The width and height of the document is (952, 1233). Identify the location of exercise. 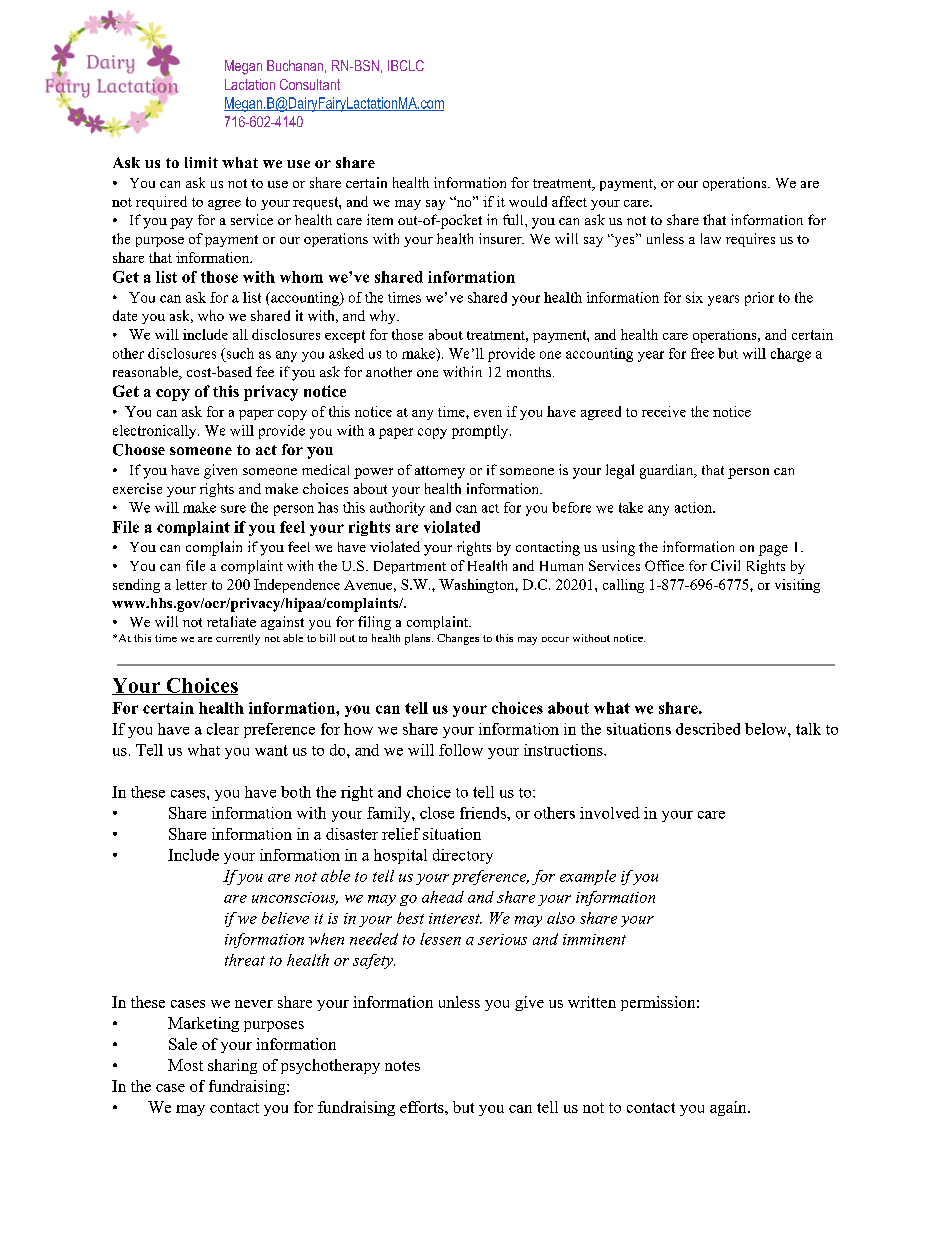
(137, 488).
